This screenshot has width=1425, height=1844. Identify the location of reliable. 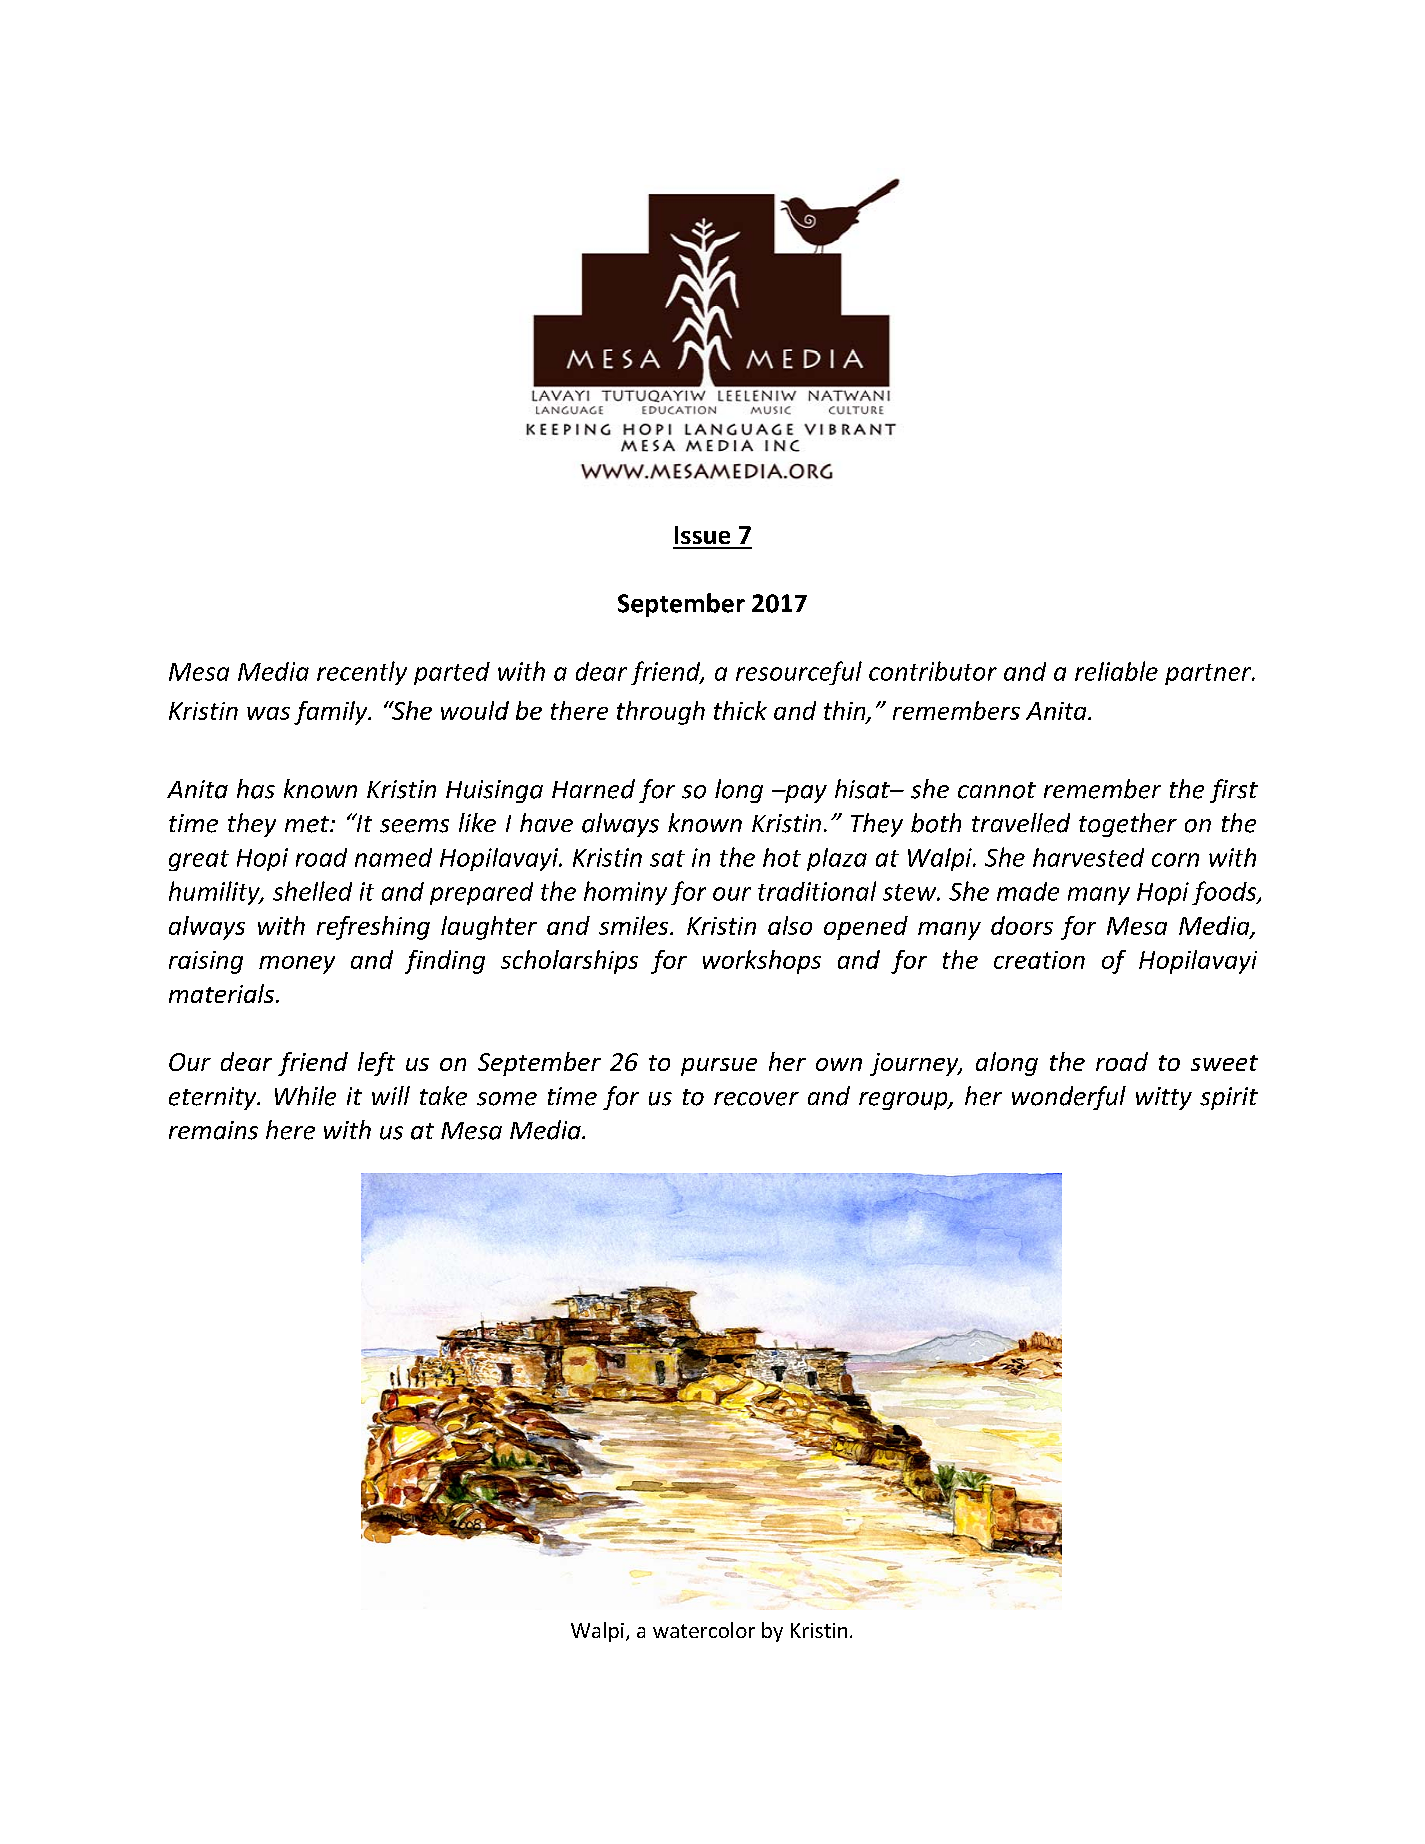
(1116, 671).
